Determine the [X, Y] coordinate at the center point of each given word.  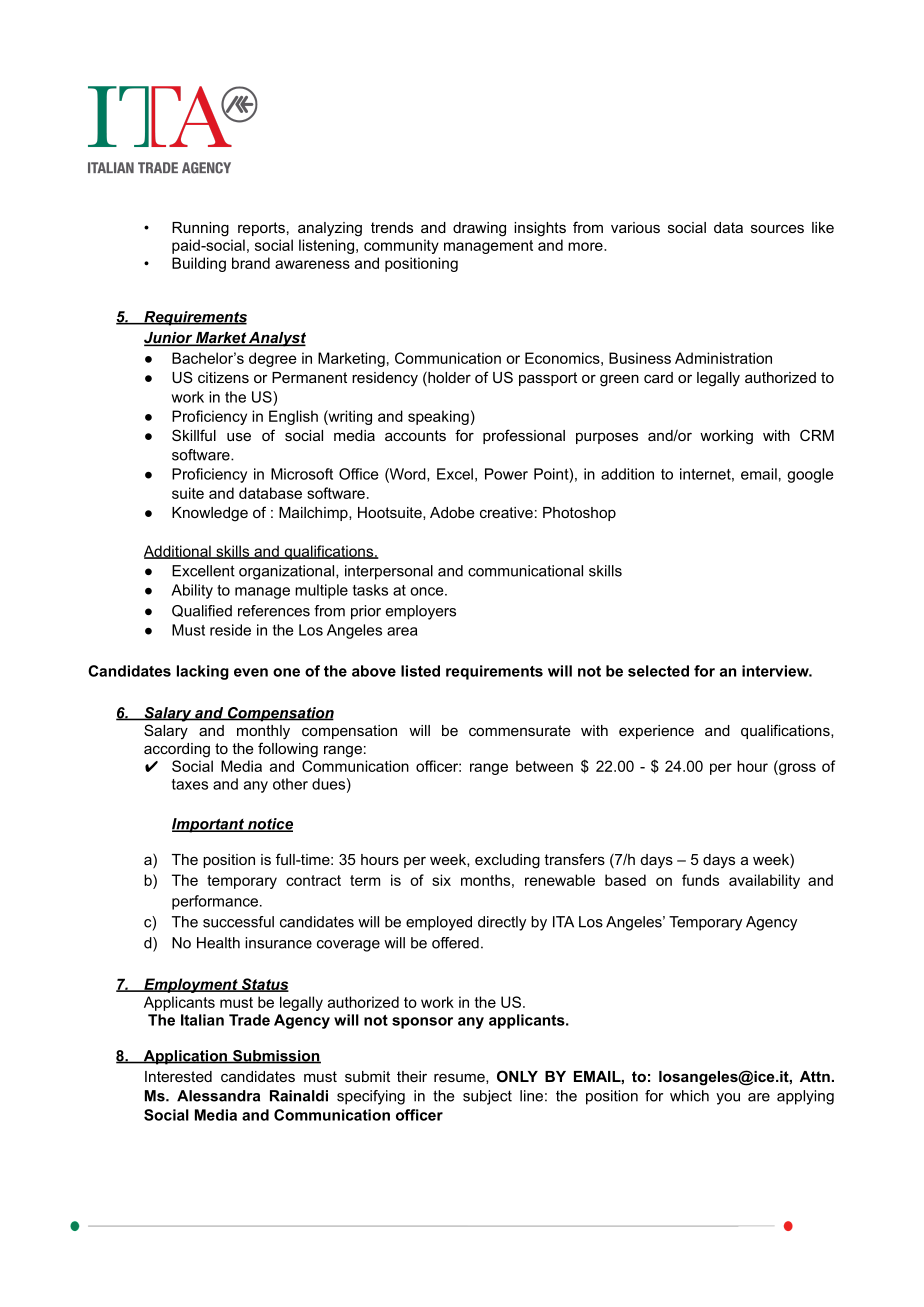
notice [269, 825]
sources [777, 228]
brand [251, 263]
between [544, 766]
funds [700, 880]
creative [506, 512]
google [810, 475]
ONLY [517, 1076]
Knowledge [210, 514]
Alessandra [218, 1096]
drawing [479, 229]
